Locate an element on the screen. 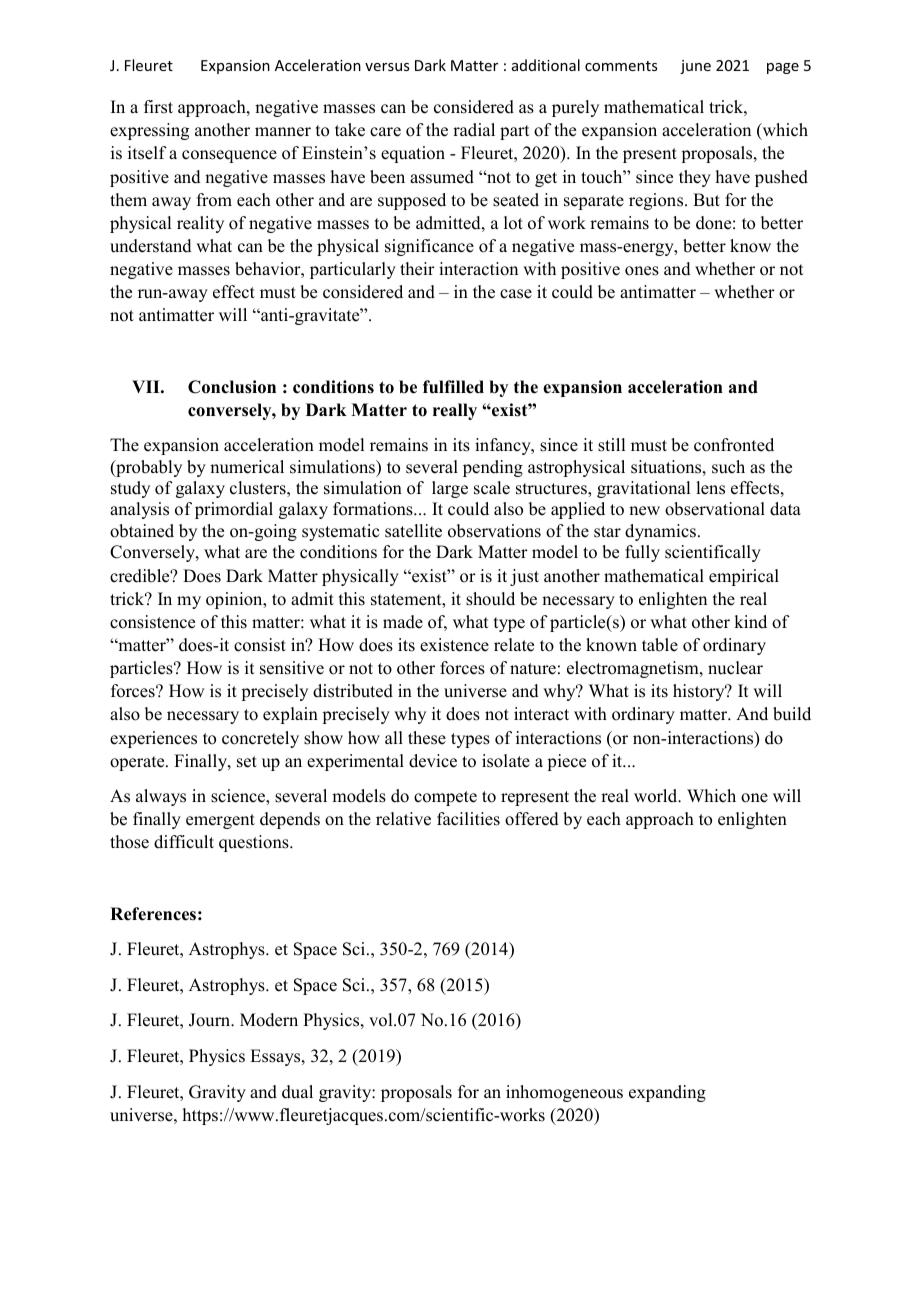  empirical is located at coordinates (744, 577).
